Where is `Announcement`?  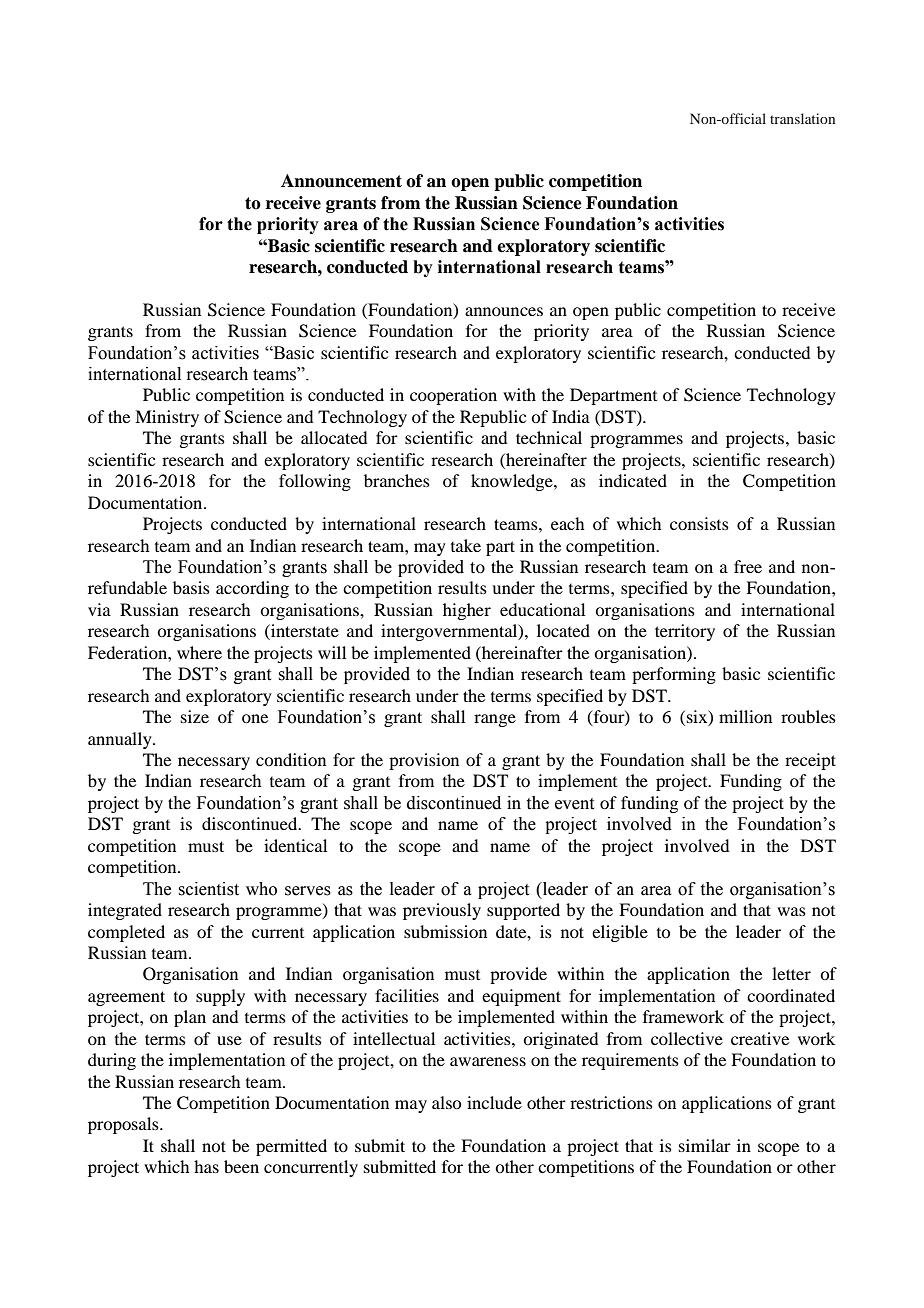
Announcement is located at coordinates (341, 181).
